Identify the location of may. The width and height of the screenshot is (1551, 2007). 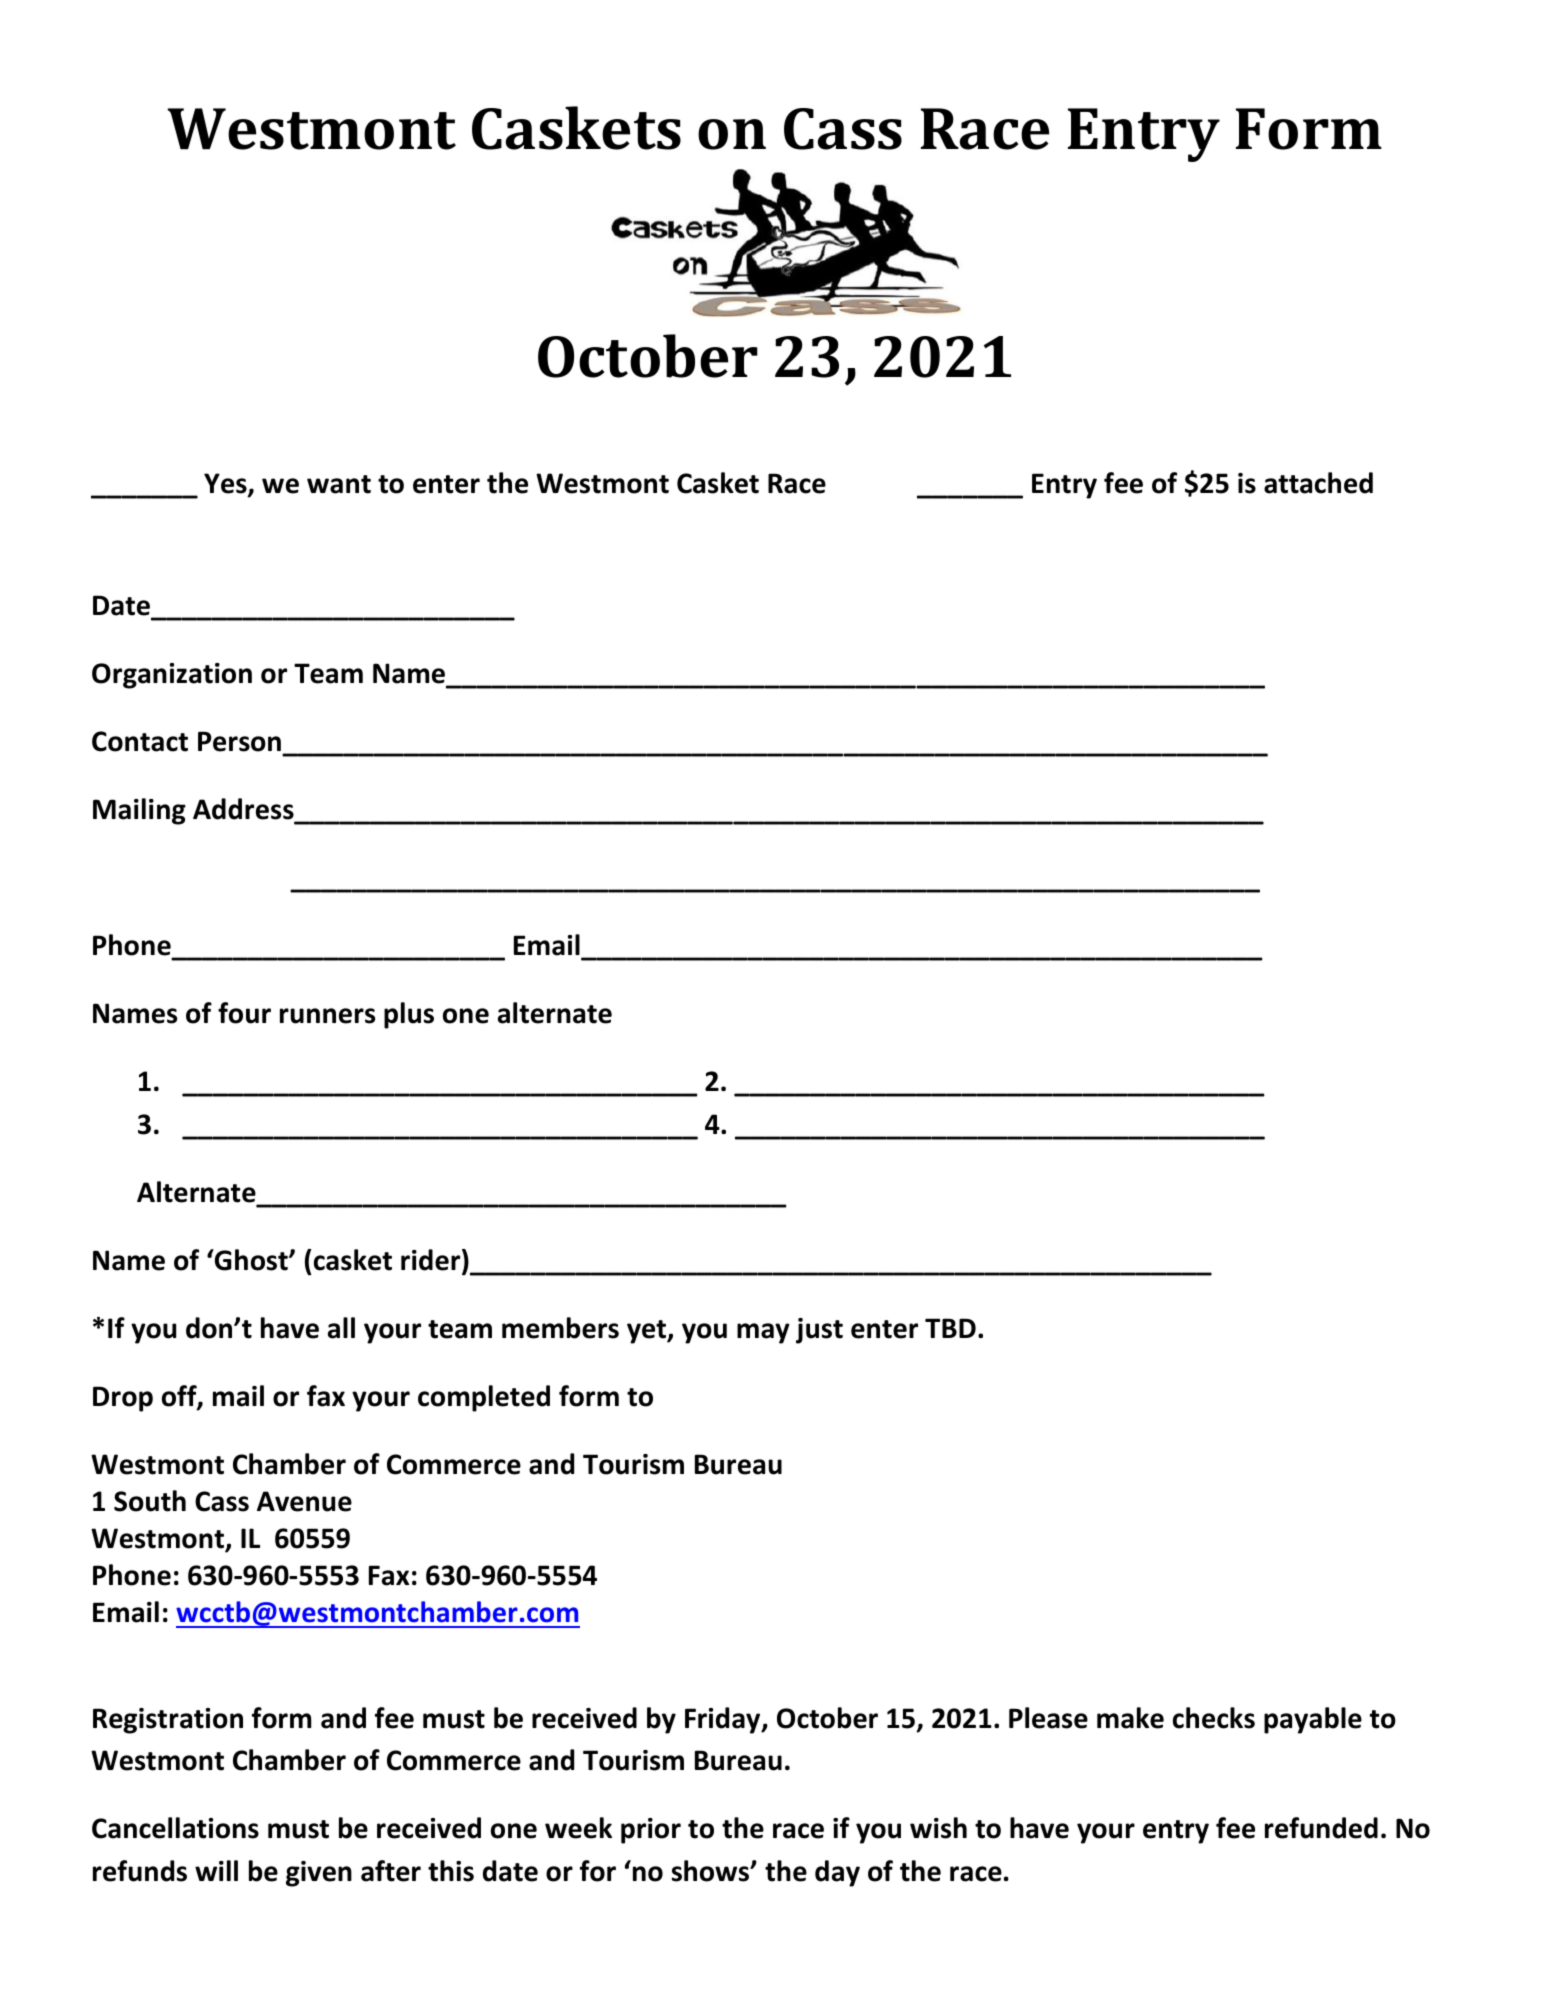
(763, 1333).
